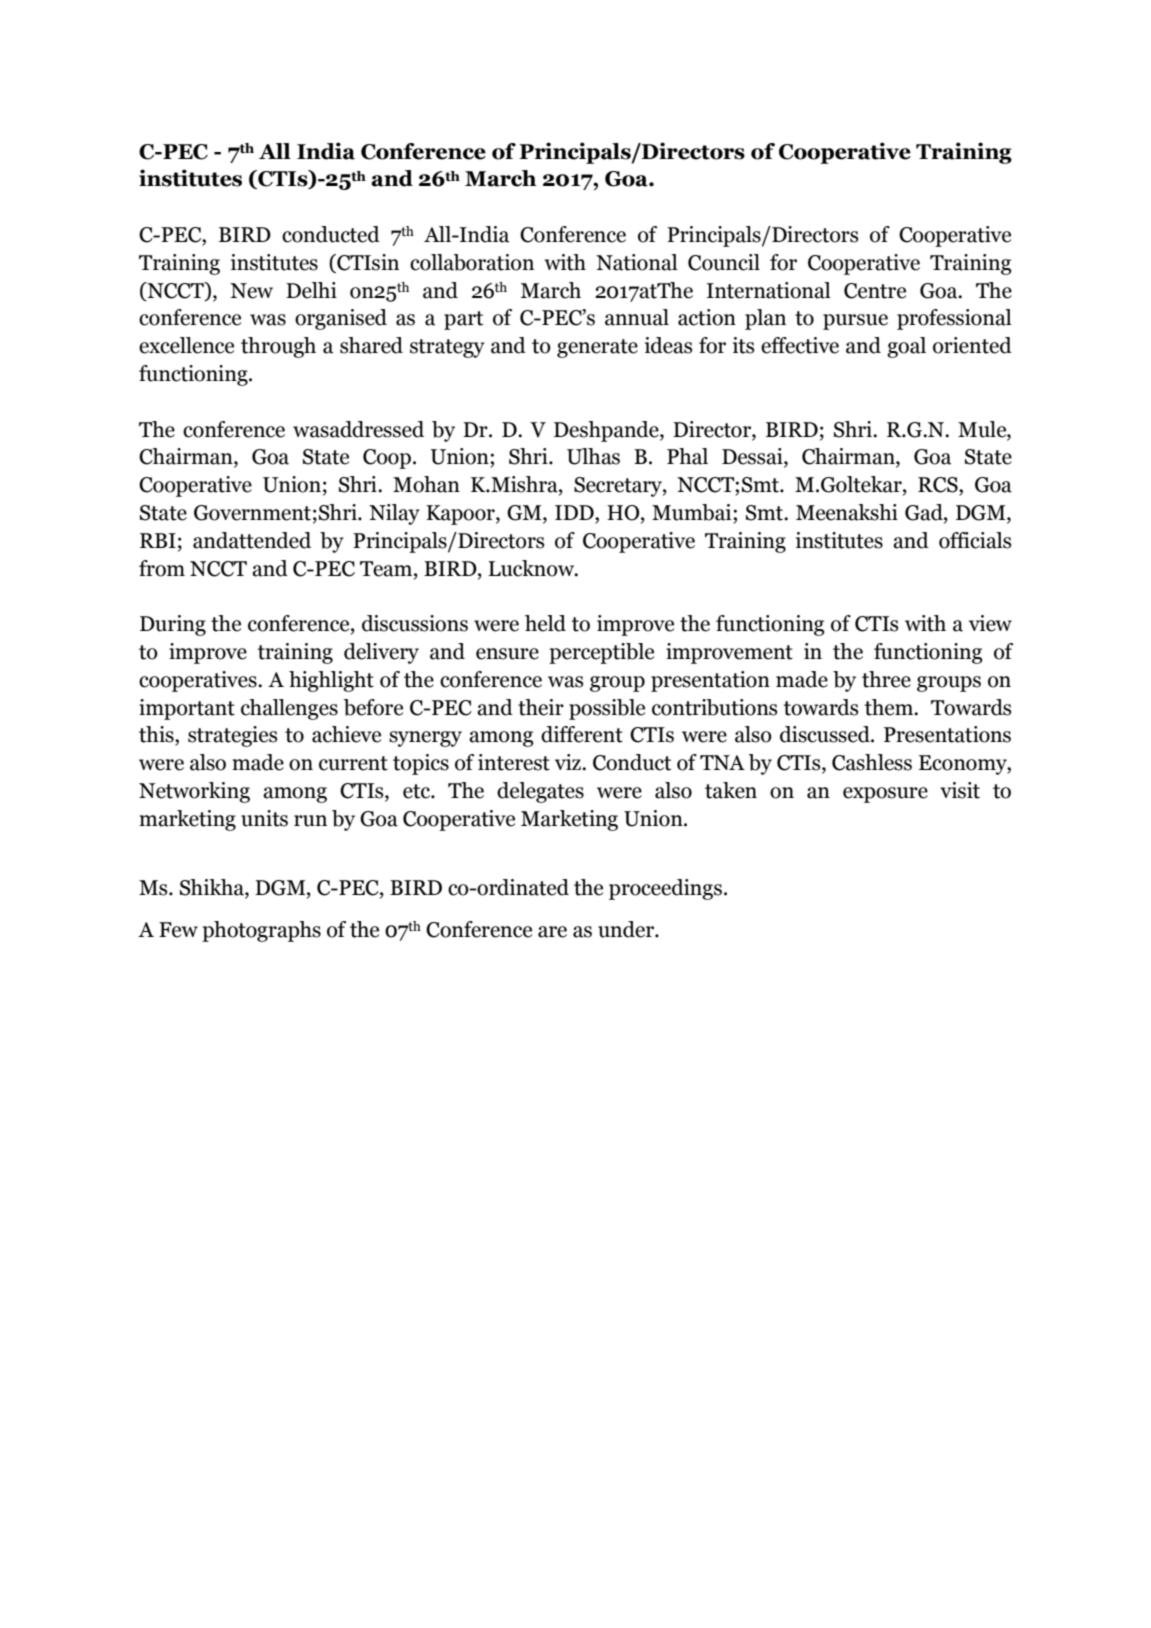 This image has height=1628, width=1151. I want to click on Centre, so click(875, 291).
